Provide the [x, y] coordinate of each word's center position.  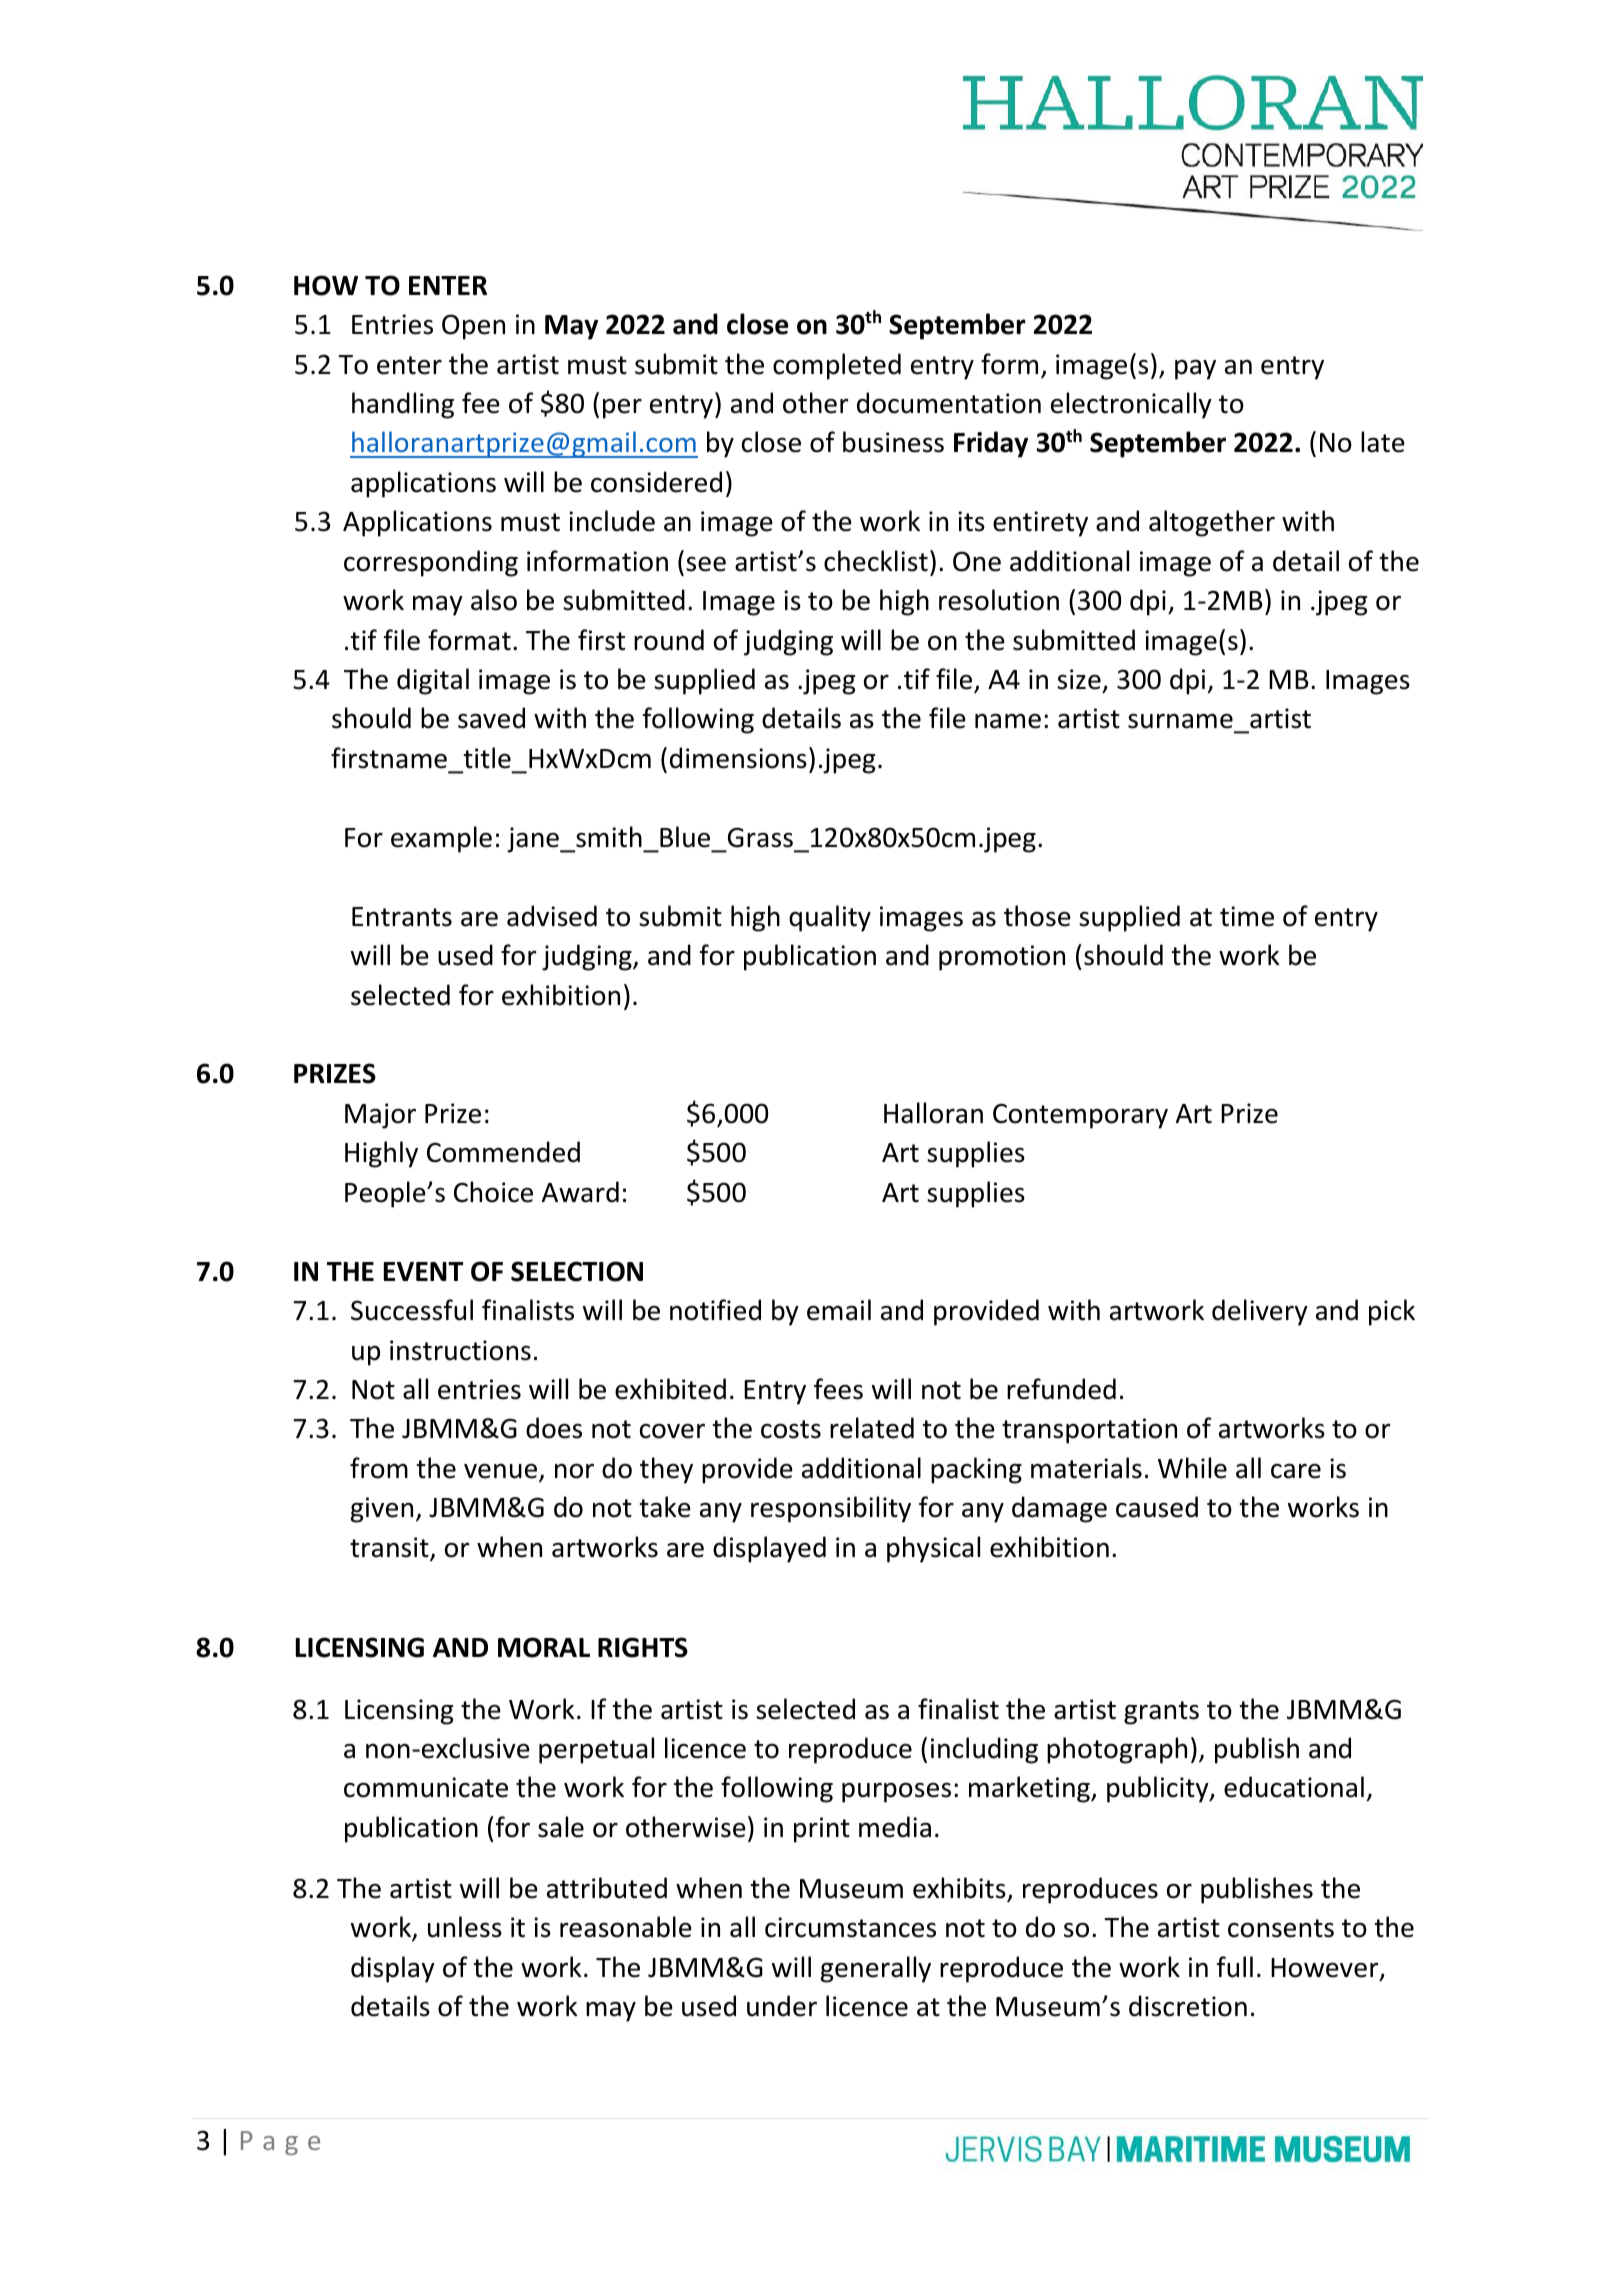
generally [876, 1969]
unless [465, 1927]
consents [1281, 1928]
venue [500, 1471]
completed [837, 366]
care [1296, 1471]
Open [473, 327]
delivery [1260, 1312]
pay [1195, 370]
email [839, 1310]
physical [933, 1549]
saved [491, 718]
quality [830, 918]
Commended [503, 1152]
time [1247, 916]
